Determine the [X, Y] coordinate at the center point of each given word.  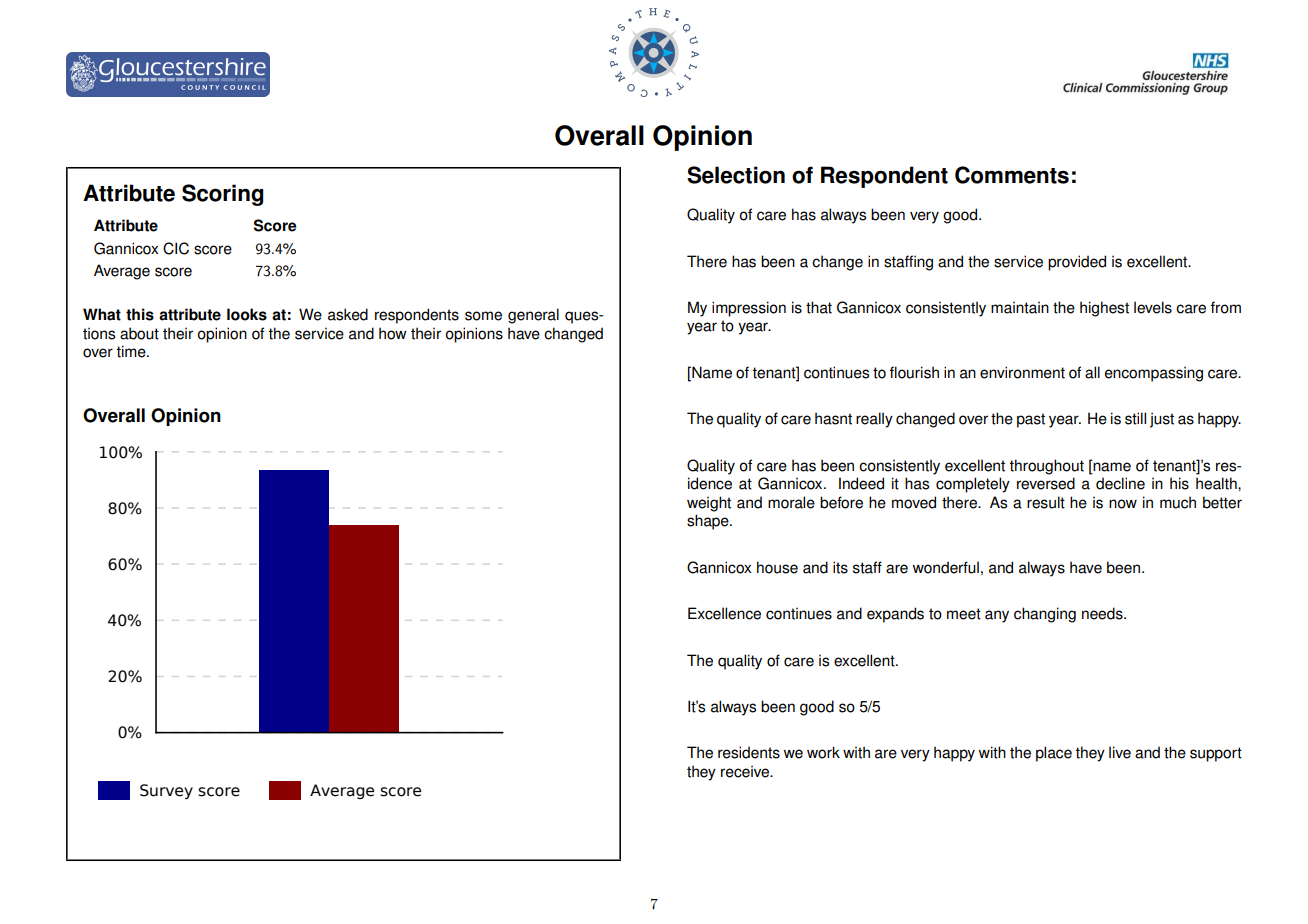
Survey [166, 791]
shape [709, 522]
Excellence [724, 613]
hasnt [833, 418]
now [1123, 504]
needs [1103, 613]
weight [709, 504]
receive [746, 771]
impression [749, 309]
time [132, 351]
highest [1104, 309]
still [1135, 418]
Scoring [222, 195]
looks [247, 314]
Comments [1012, 175]
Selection [736, 175]
